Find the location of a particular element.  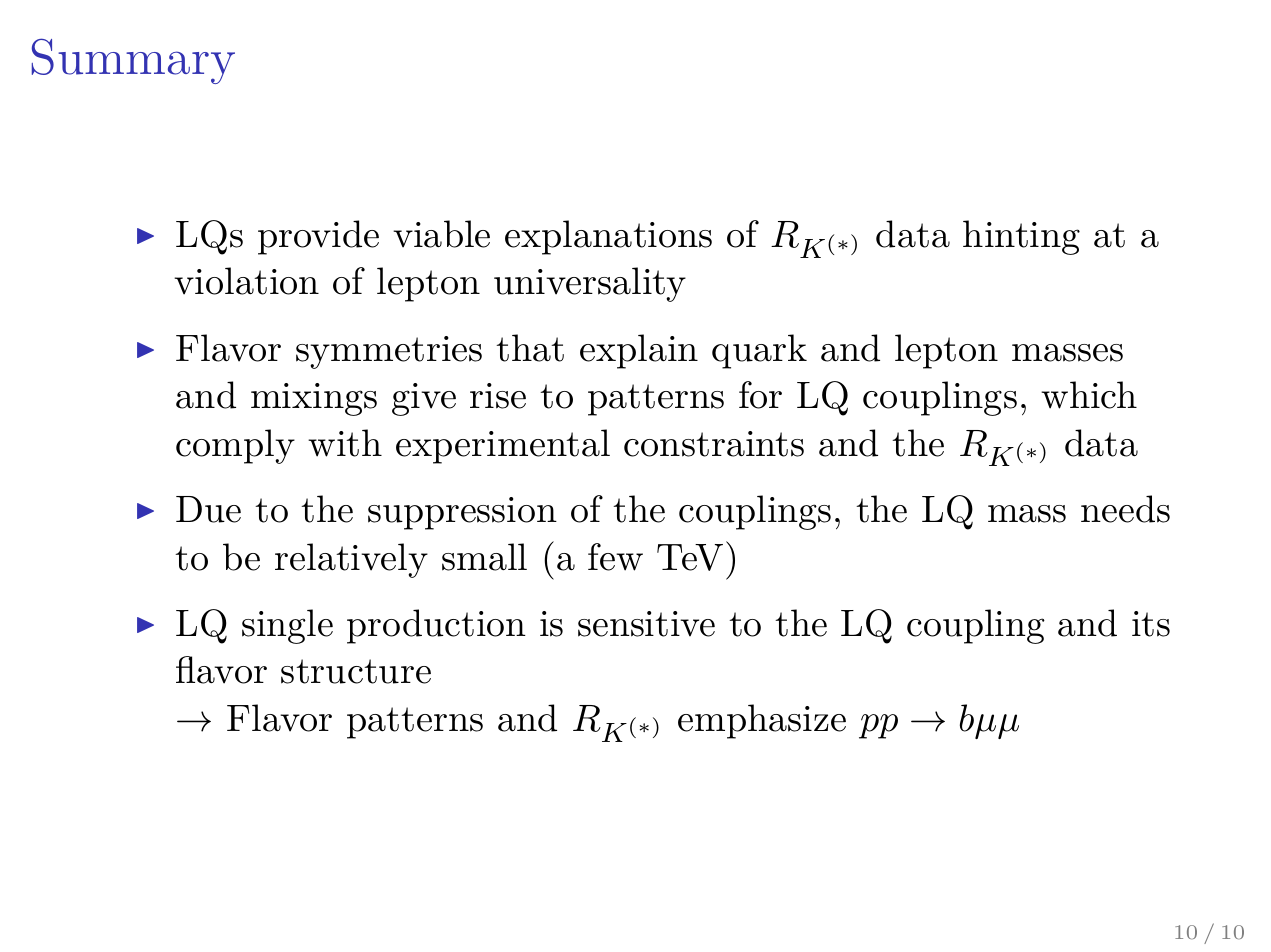

constraints is located at coordinates (714, 444).
